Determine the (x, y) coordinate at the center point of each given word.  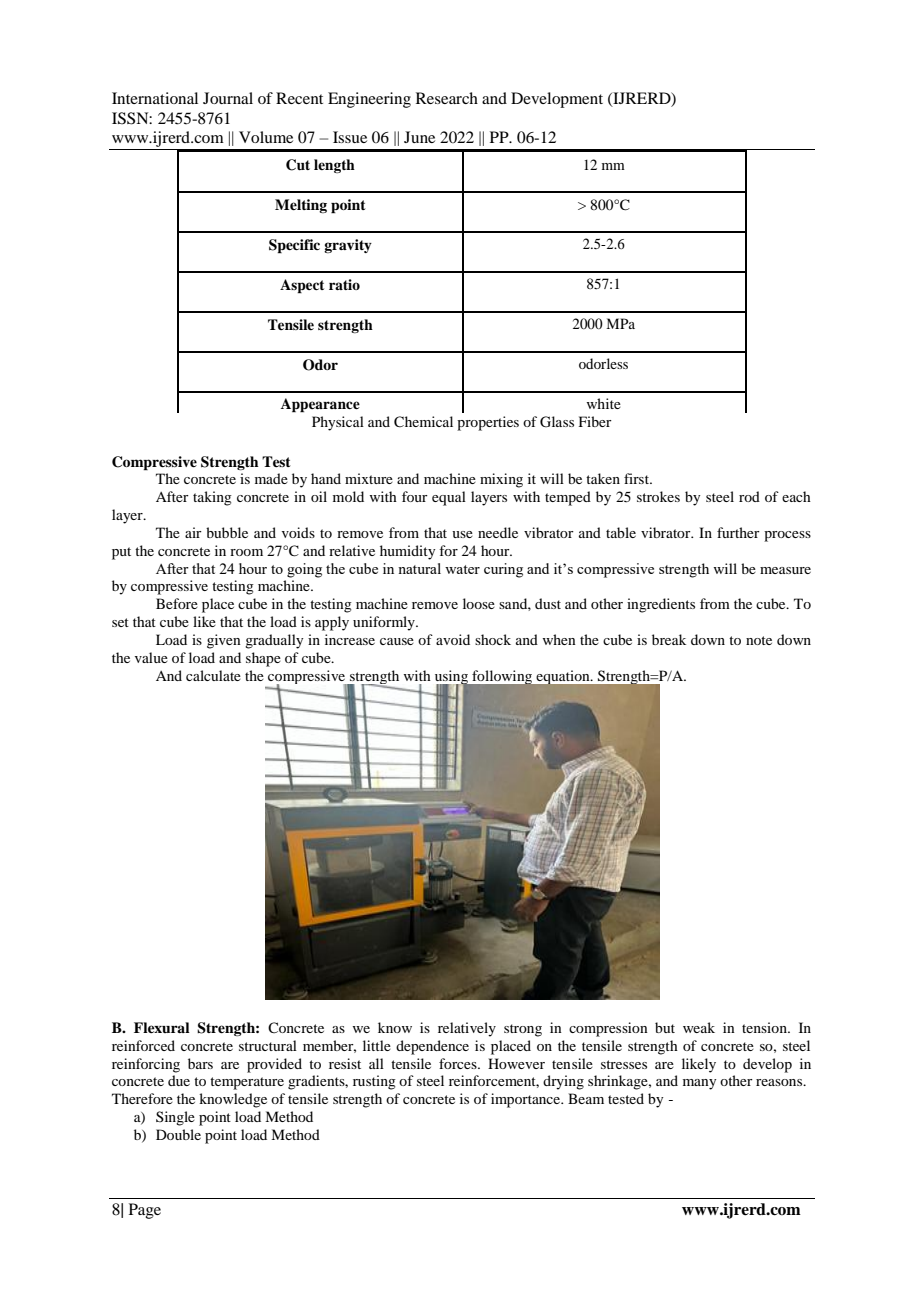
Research (447, 98)
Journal (228, 98)
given (224, 641)
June (419, 137)
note (759, 640)
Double (178, 1134)
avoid (453, 639)
